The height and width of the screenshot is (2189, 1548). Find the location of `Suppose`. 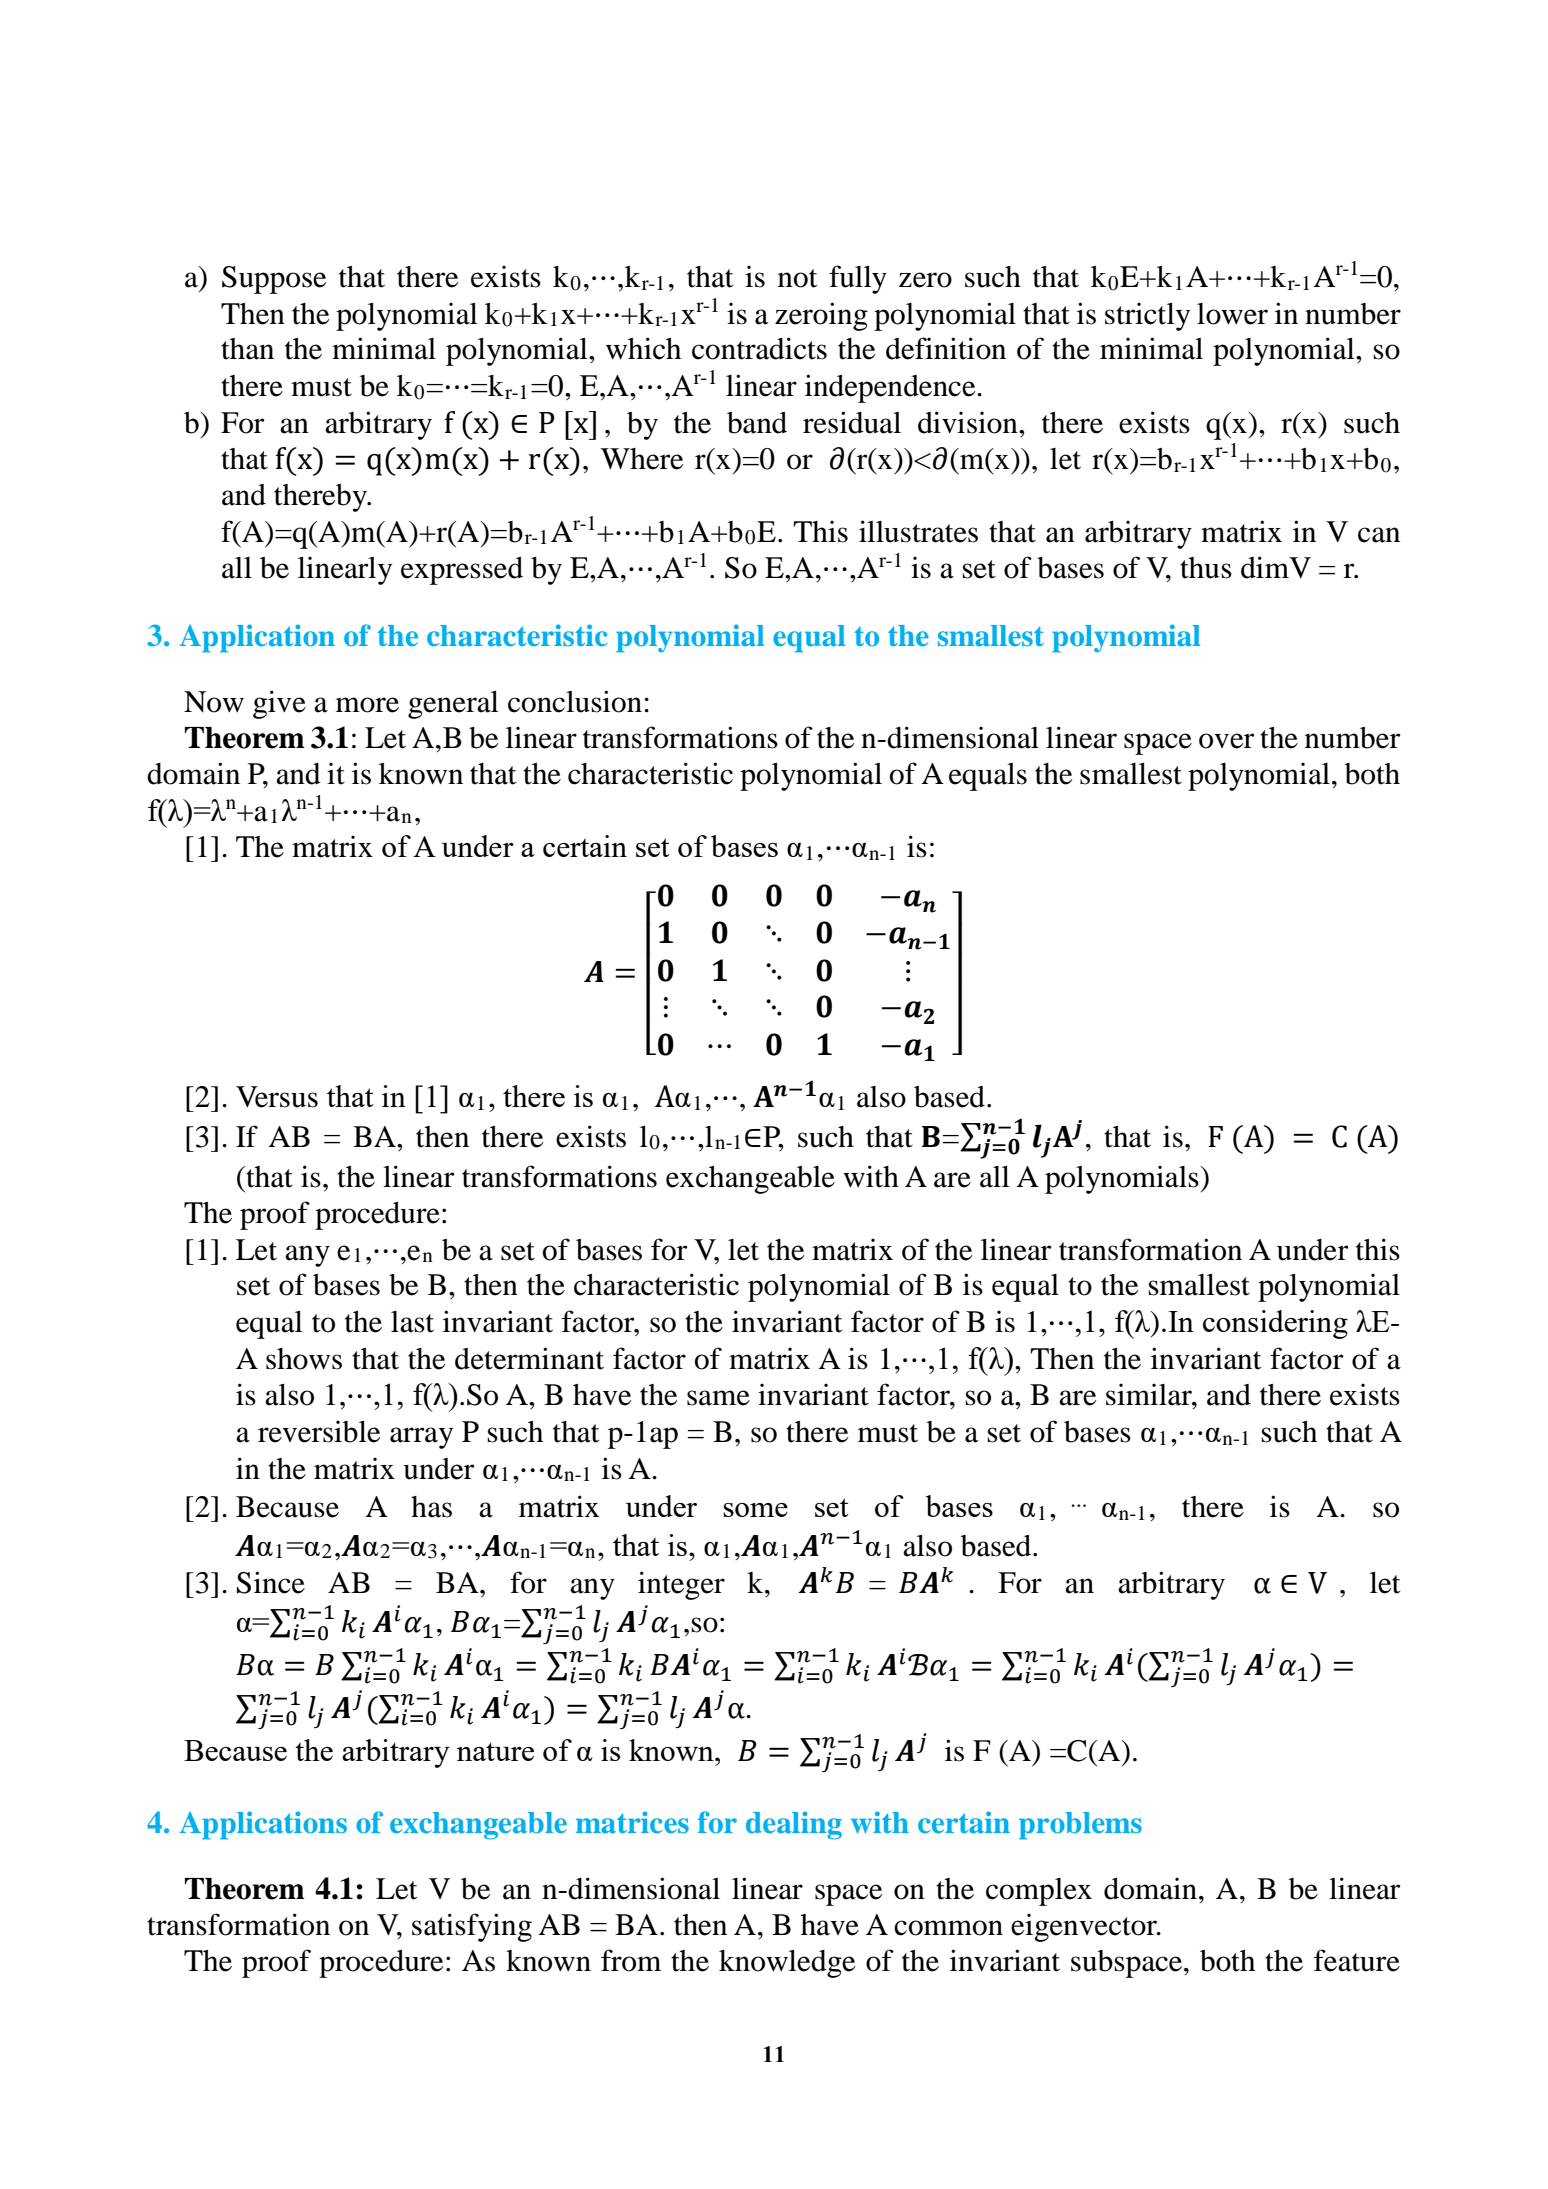

Suppose is located at coordinates (274, 280).
